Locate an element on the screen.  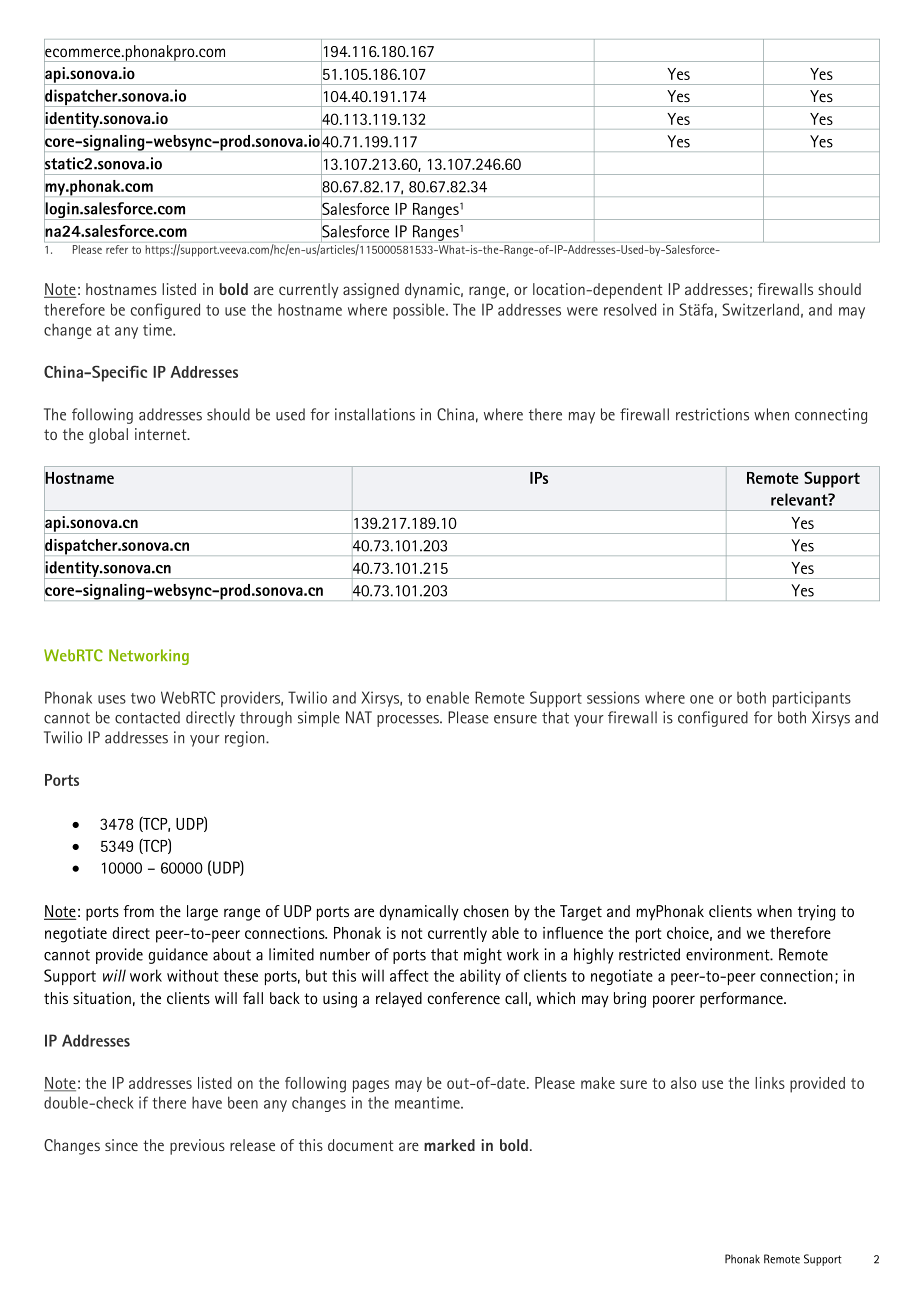
large is located at coordinates (202, 913).
